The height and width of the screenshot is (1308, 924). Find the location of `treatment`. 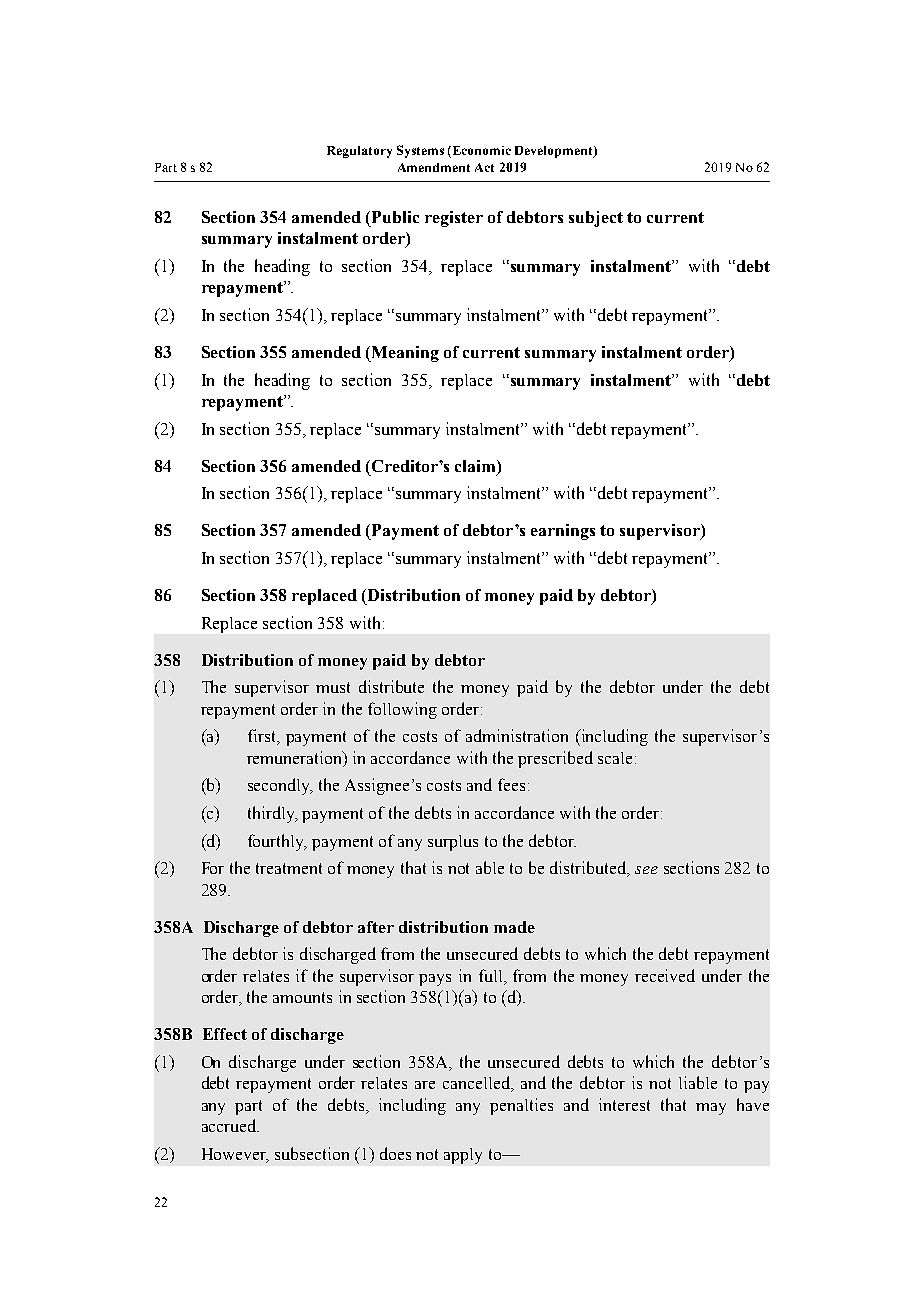

treatment is located at coordinates (289, 868).
